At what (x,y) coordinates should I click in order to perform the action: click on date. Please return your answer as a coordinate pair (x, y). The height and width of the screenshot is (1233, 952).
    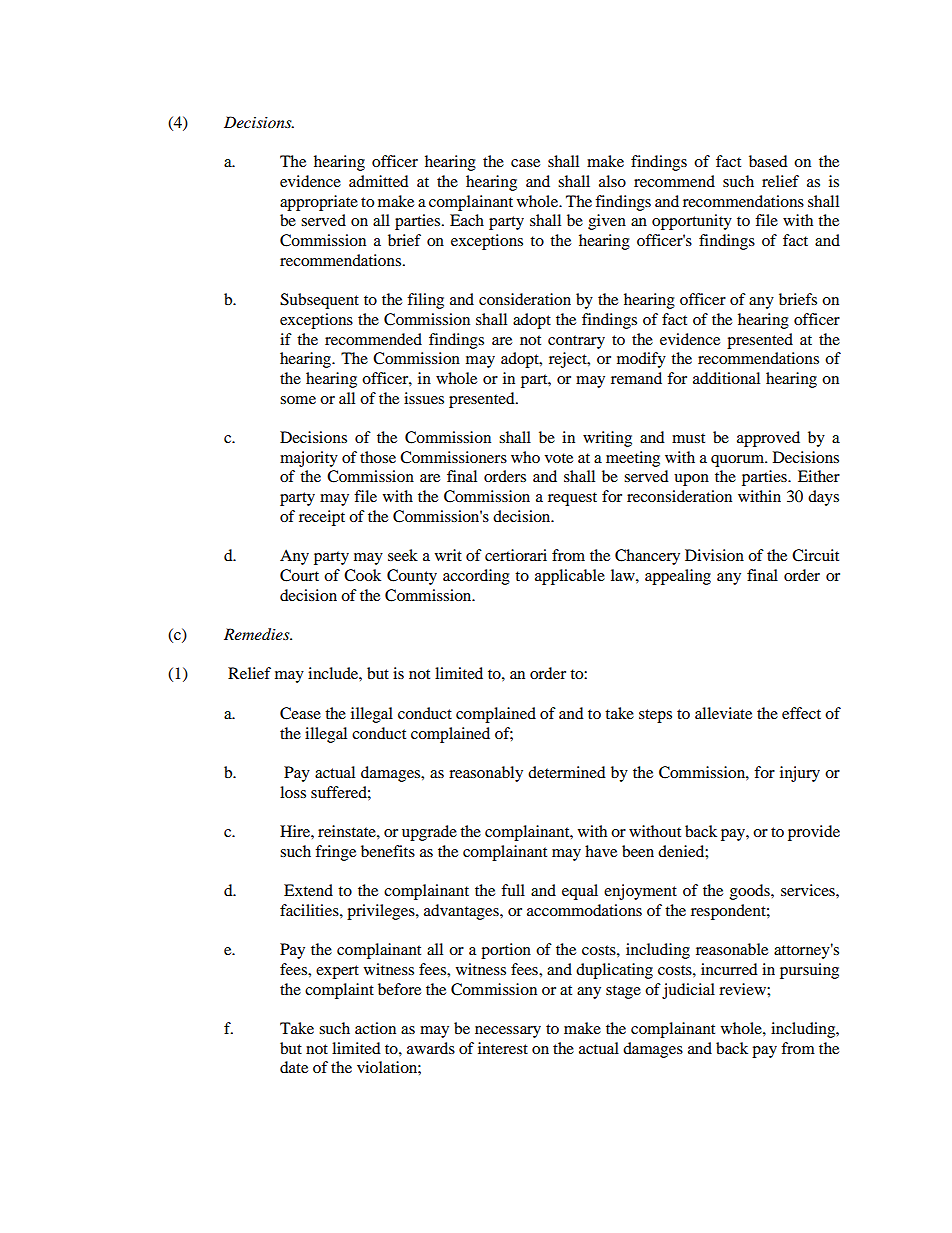
    Looking at the image, I should click on (294, 1067).
